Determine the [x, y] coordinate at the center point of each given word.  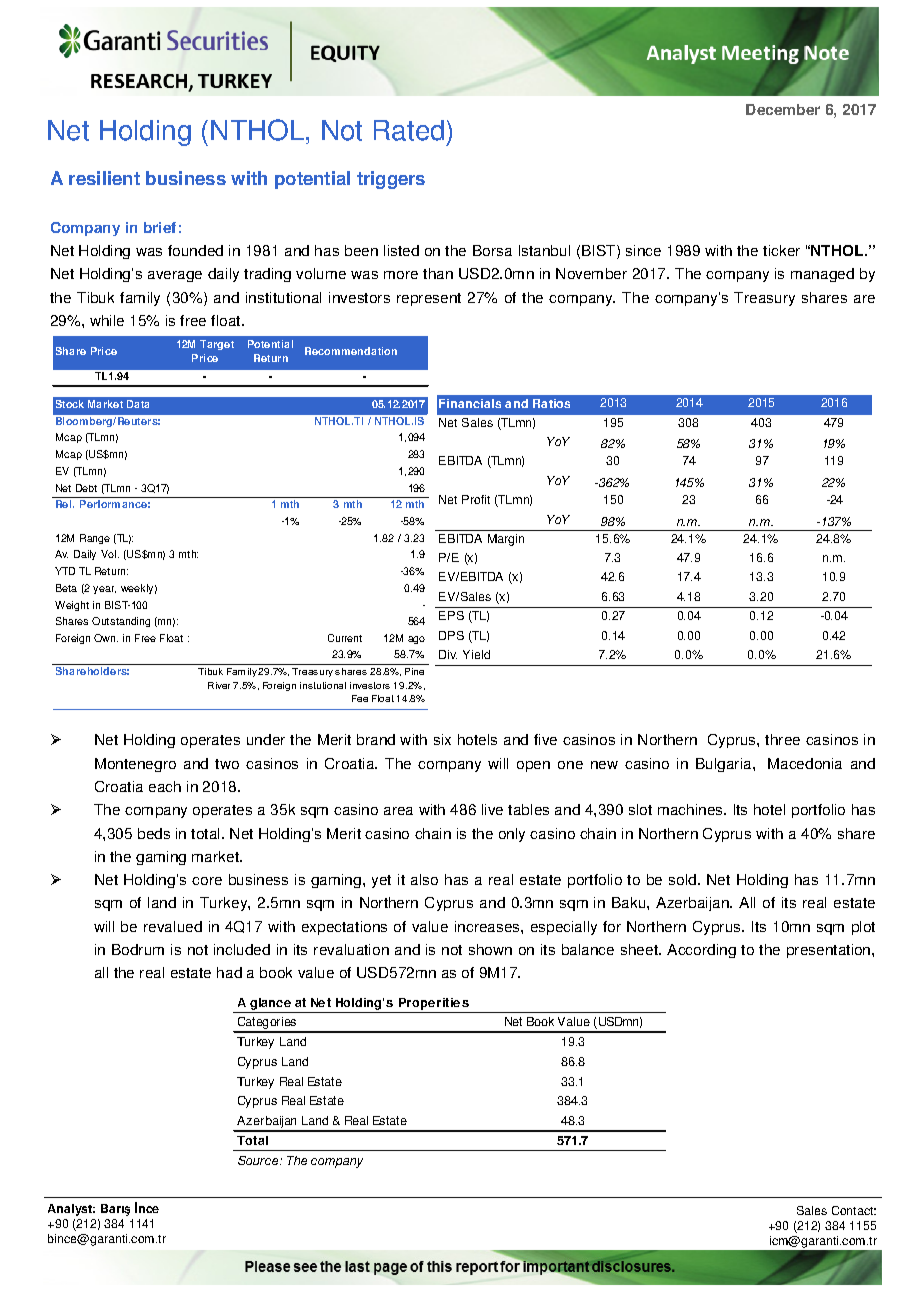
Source [259, 1160]
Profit [476, 499]
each [165, 786]
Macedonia [805, 763]
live [492, 809]
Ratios [551, 403]
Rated [409, 130]
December [783, 109]
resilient [104, 178]
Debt [86, 488]
